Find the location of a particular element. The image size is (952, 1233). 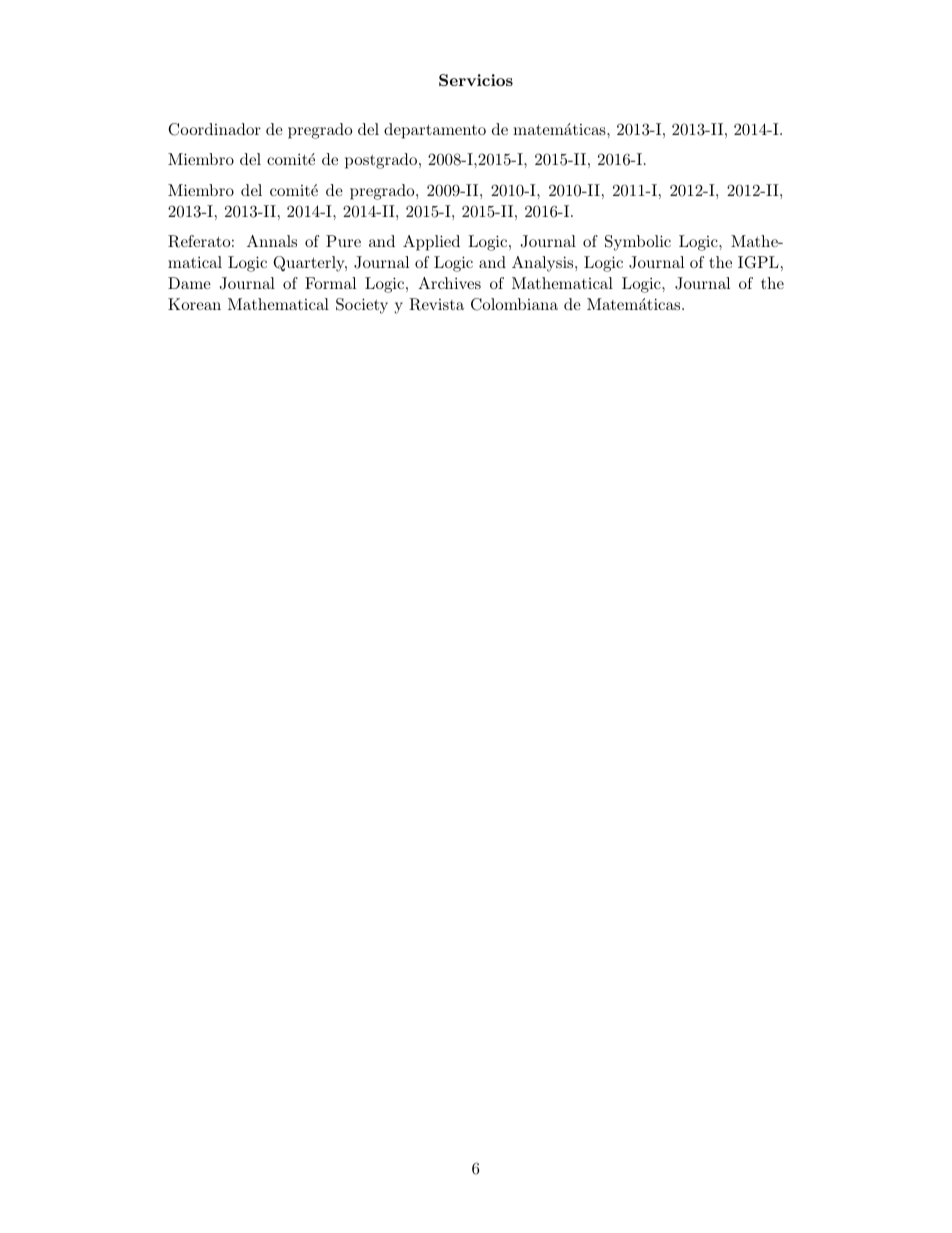

Dame is located at coordinates (189, 283).
